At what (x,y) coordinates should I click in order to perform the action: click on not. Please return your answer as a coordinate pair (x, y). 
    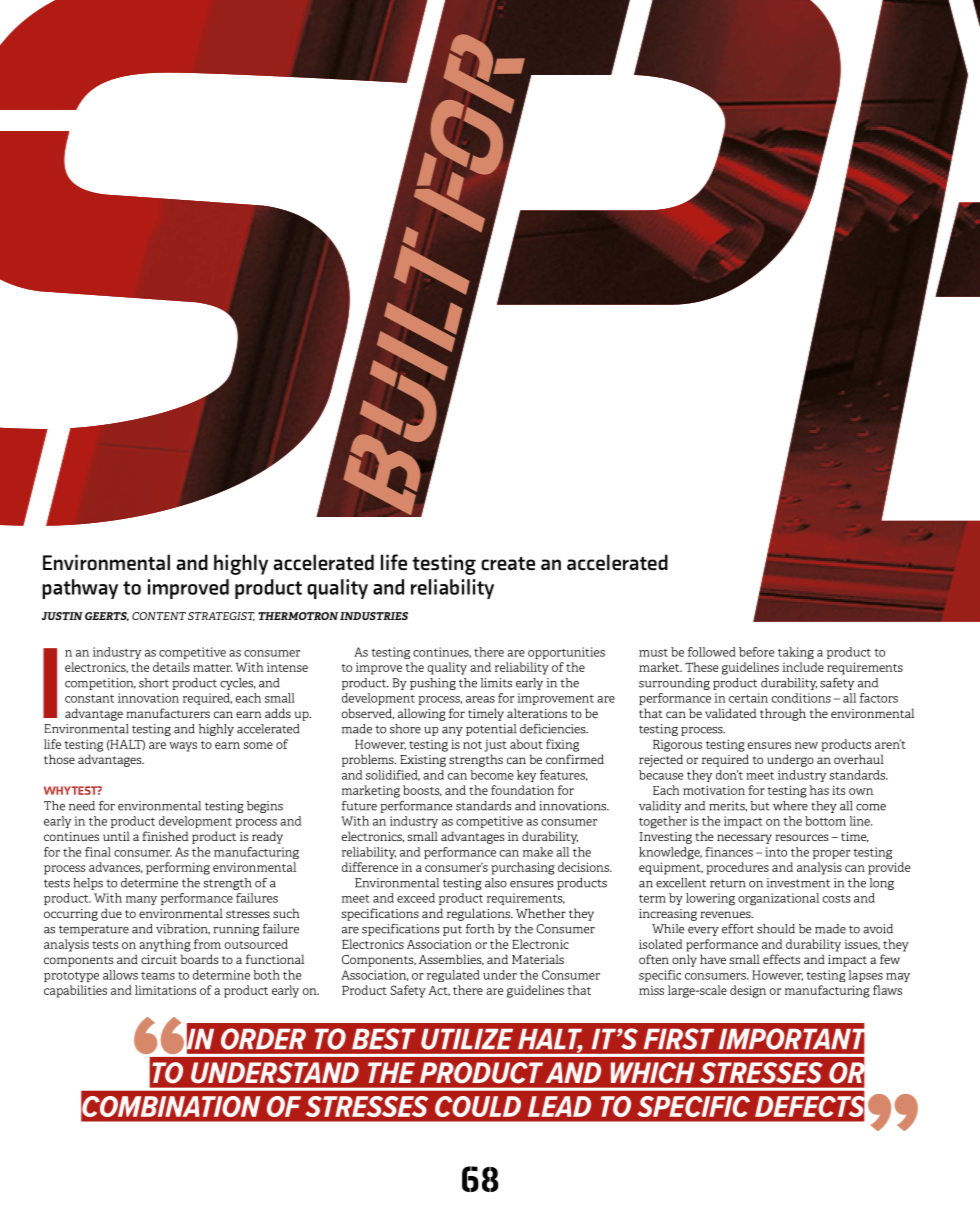
    Looking at the image, I should click on (472, 745).
